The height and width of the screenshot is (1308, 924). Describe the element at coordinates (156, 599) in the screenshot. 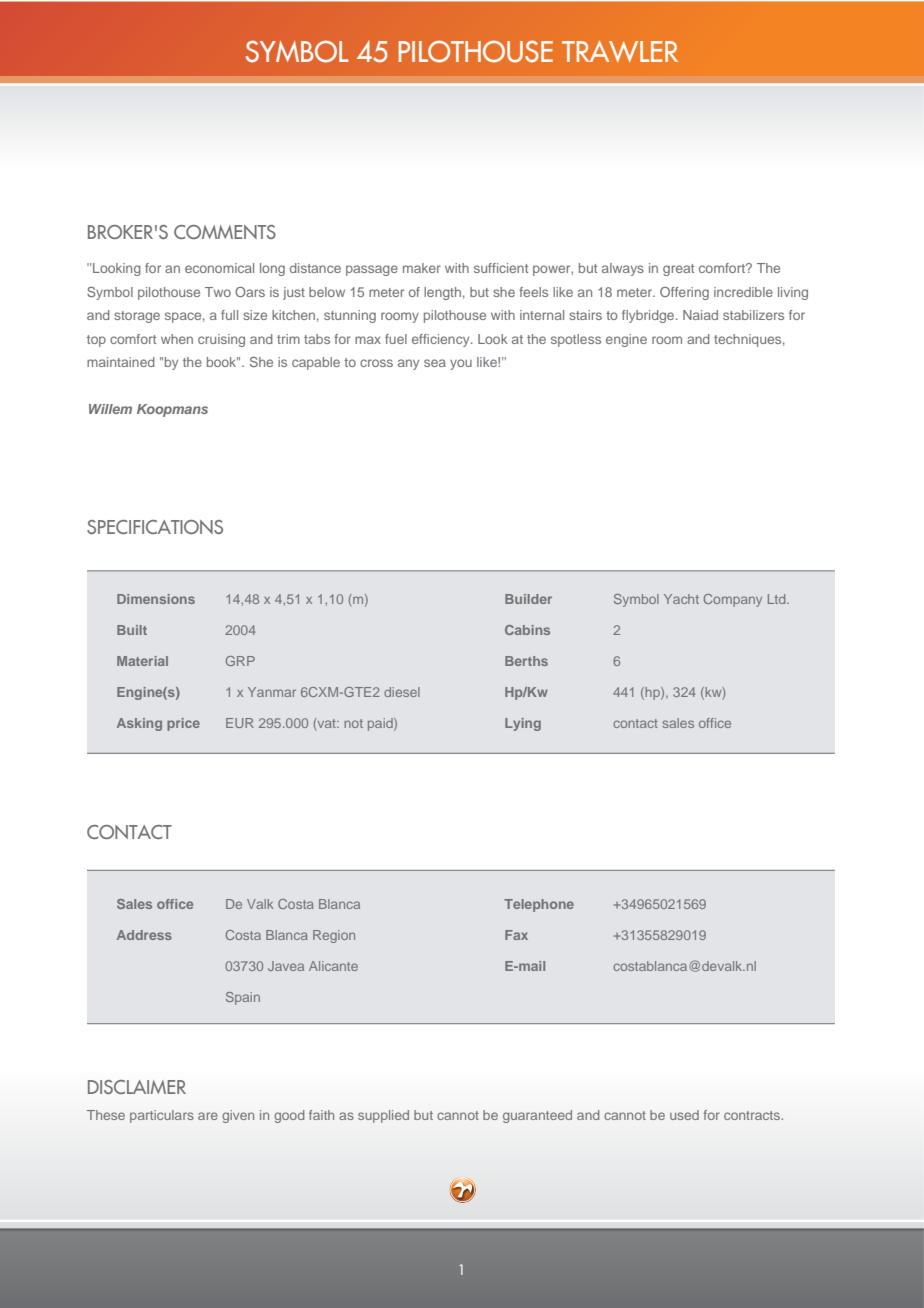

I see `Dimensions` at that location.
